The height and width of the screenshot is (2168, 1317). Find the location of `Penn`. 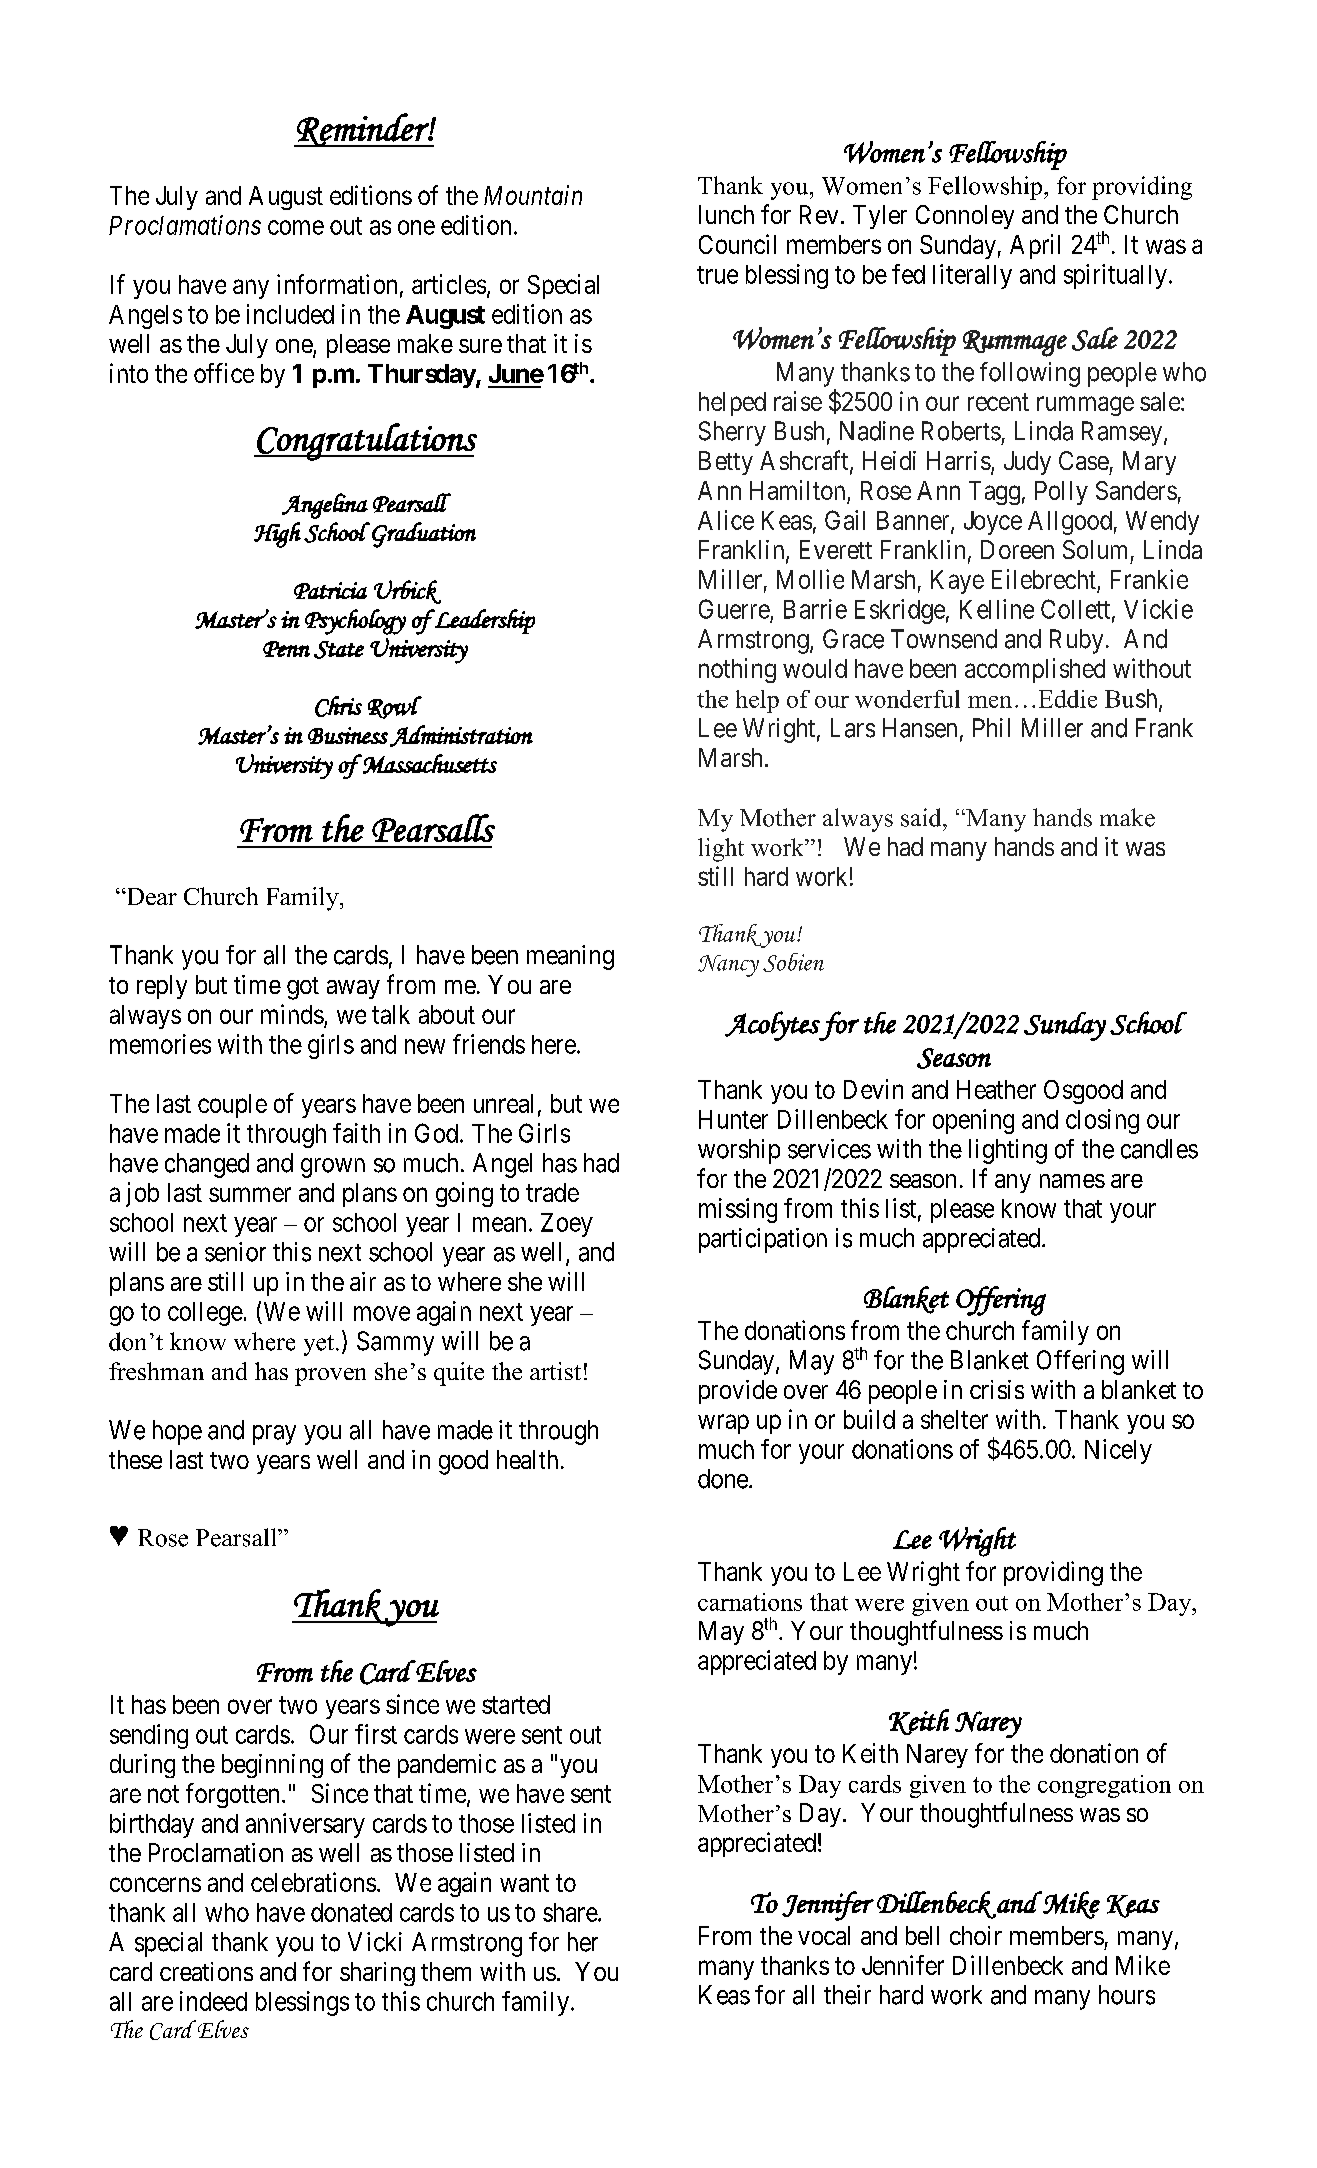

Penn is located at coordinates (286, 649).
